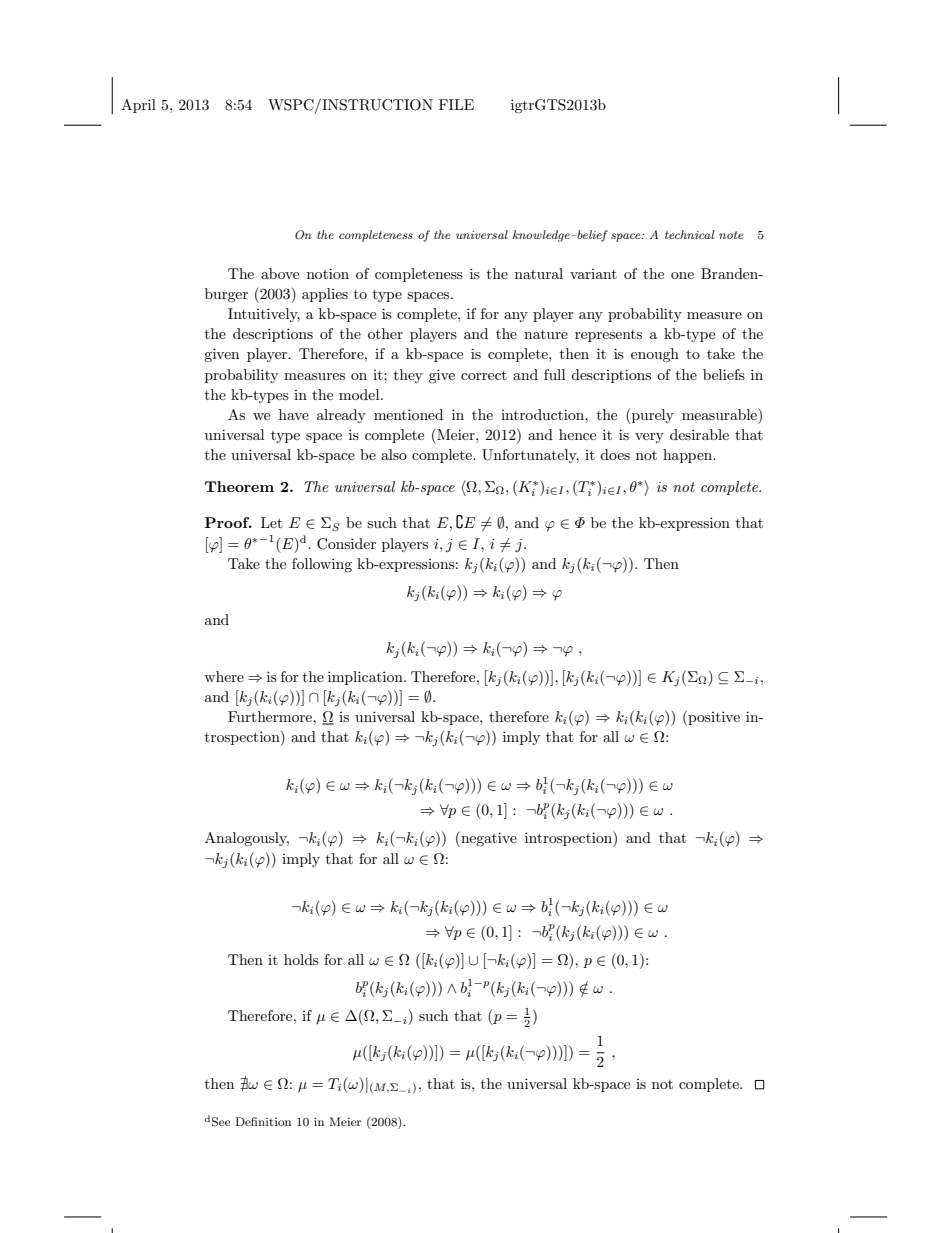 The width and height of the screenshot is (952, 1233). Describe the element at coordinates (488, 839) in the screenshot. I see `negative` at that location.
